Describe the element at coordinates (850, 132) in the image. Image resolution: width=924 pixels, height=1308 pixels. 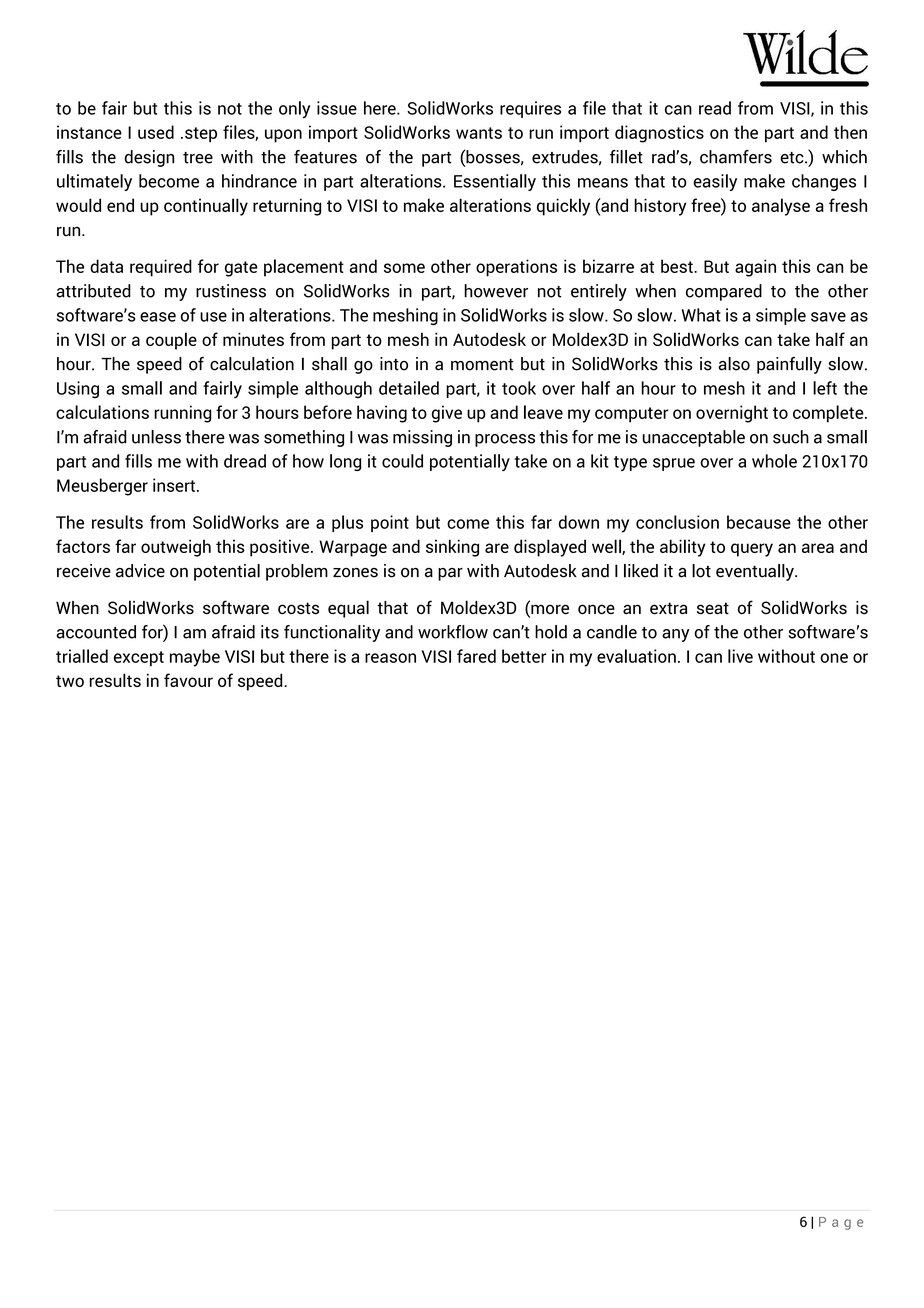
I see `then` at that location.
